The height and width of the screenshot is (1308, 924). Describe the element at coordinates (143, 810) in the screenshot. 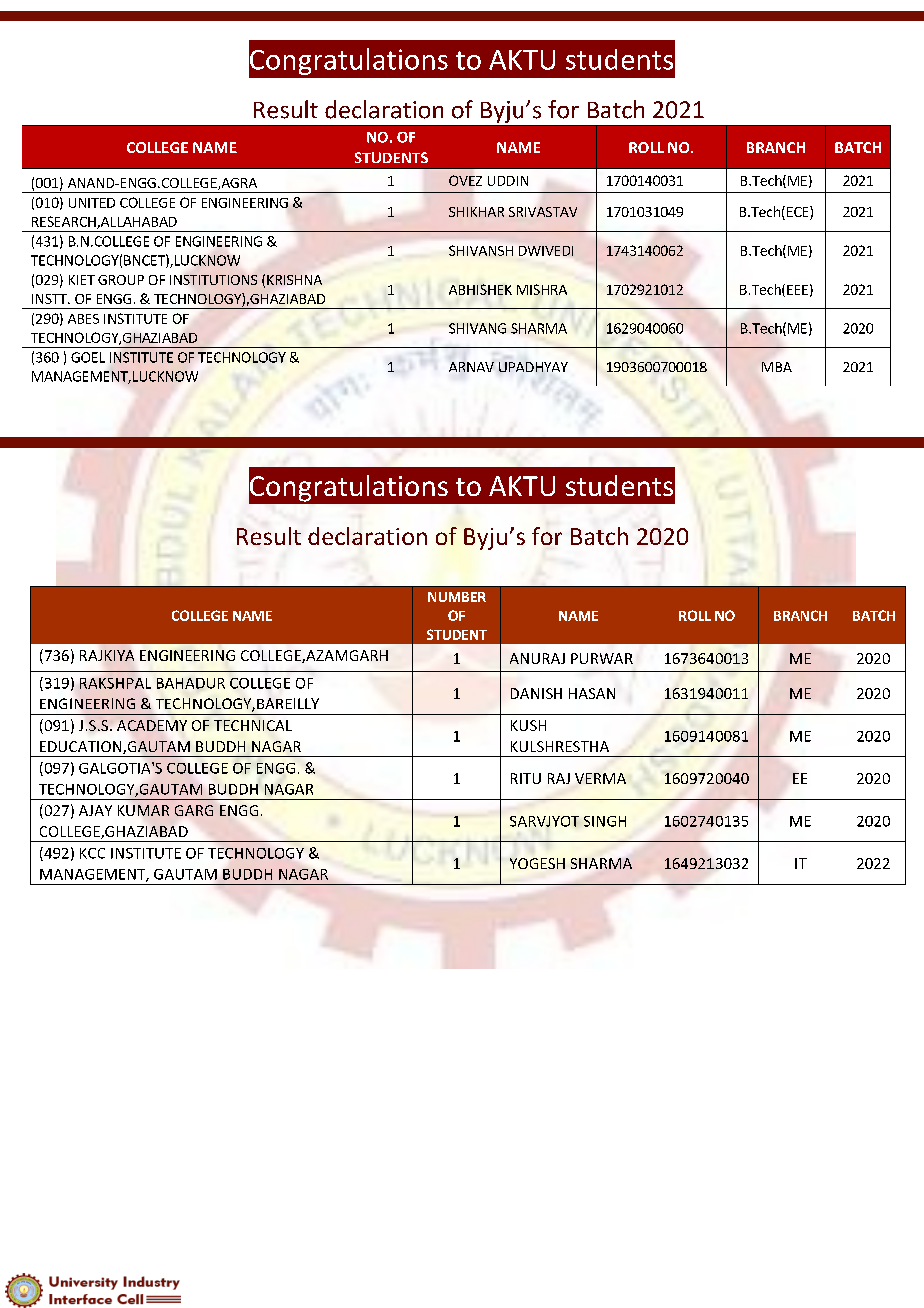

I see `KUMAR` at that location.
